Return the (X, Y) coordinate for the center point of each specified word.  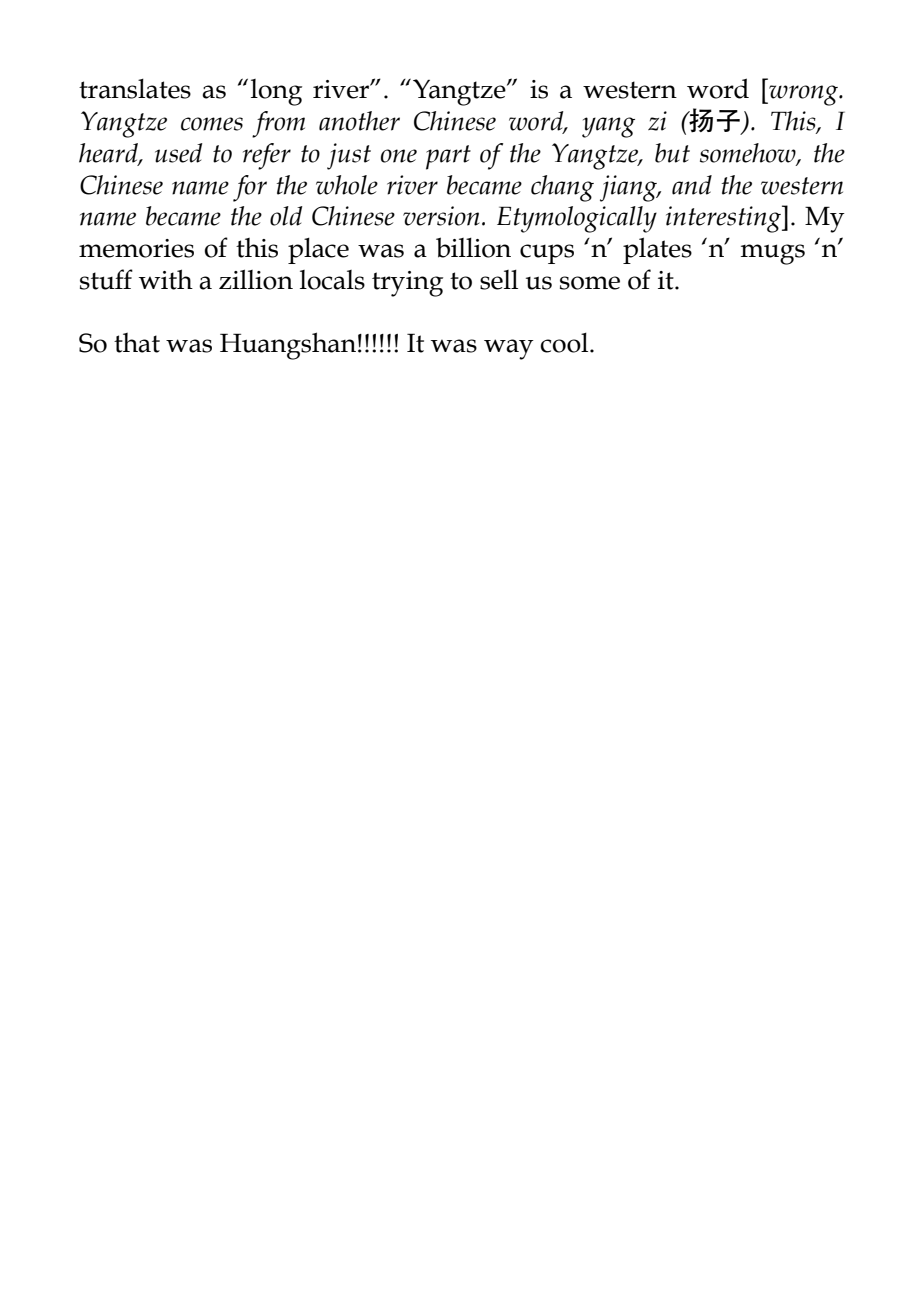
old (286, 216)
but (672, 153)
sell (499, 280)
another (359, 121)
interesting (724, 219)
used (178, 153)
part (448, 157)
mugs (773, 254)
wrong (803, 95)
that (137, 343)
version (441, 216)
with (166, 279)
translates (135, 89)
